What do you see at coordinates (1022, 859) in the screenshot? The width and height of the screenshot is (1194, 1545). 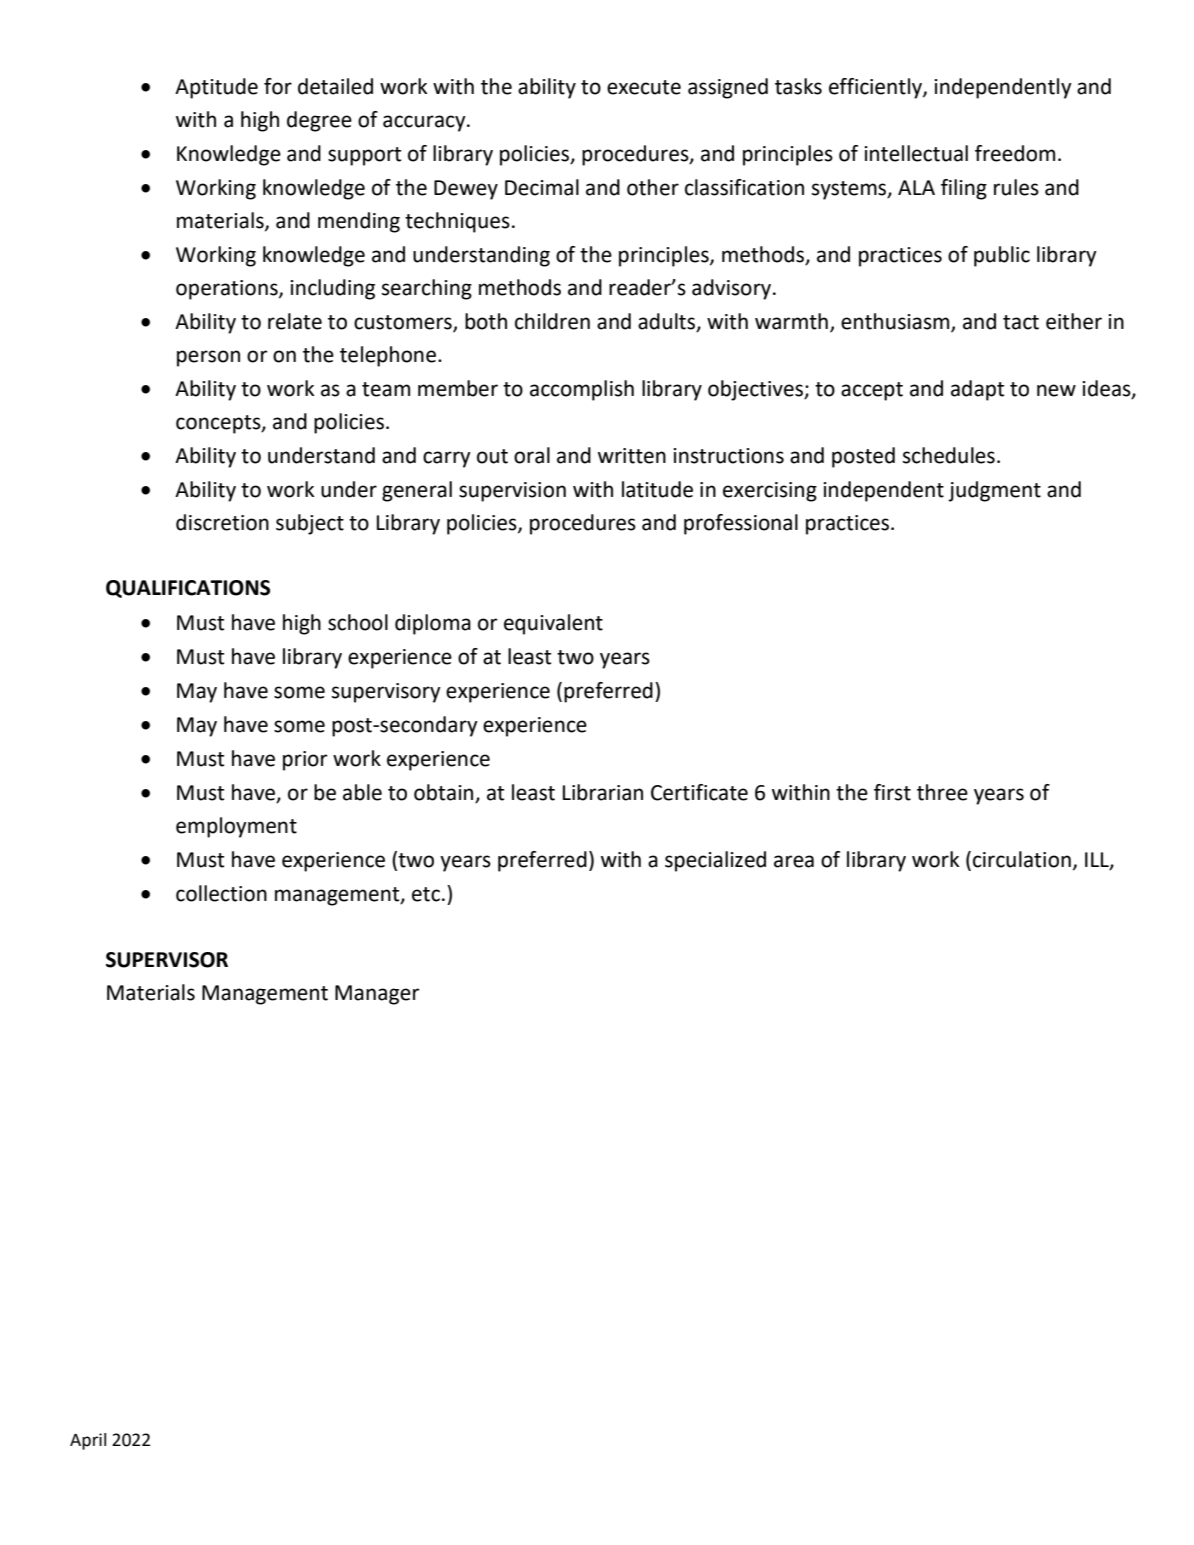 I see `circulation` at bounding box center [1022, 859].
